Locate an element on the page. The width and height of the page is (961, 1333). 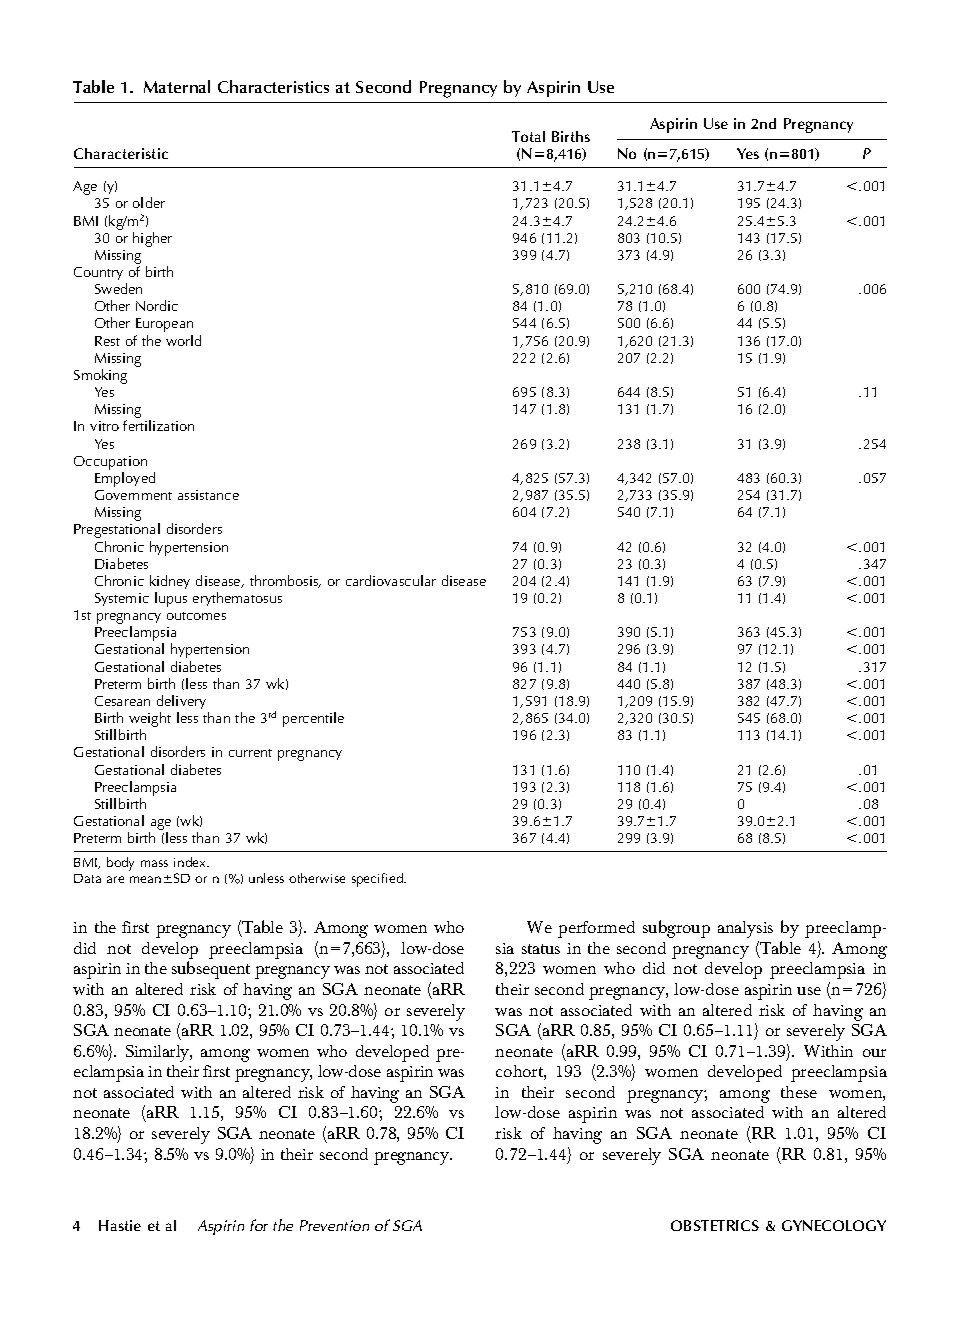
older is located at coordinates (149, 202).
